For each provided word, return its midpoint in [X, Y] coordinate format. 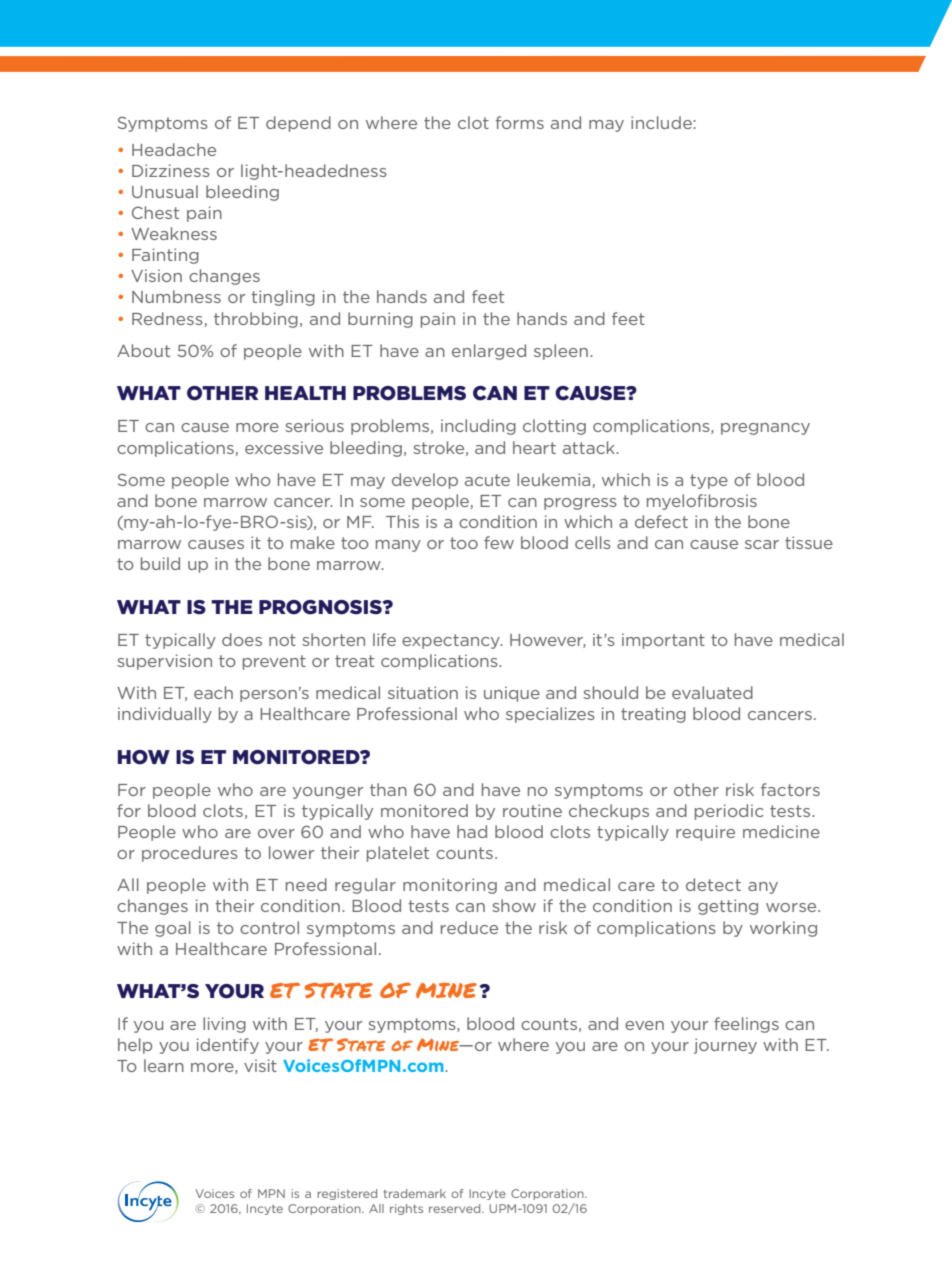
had [472, 831]
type [709, 481]
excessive [284, 447]
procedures [190, 854]
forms [520, 122]
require [705, 833]
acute [487, 480]
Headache [174, 149]
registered [347, 1194]
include [662, 122]
